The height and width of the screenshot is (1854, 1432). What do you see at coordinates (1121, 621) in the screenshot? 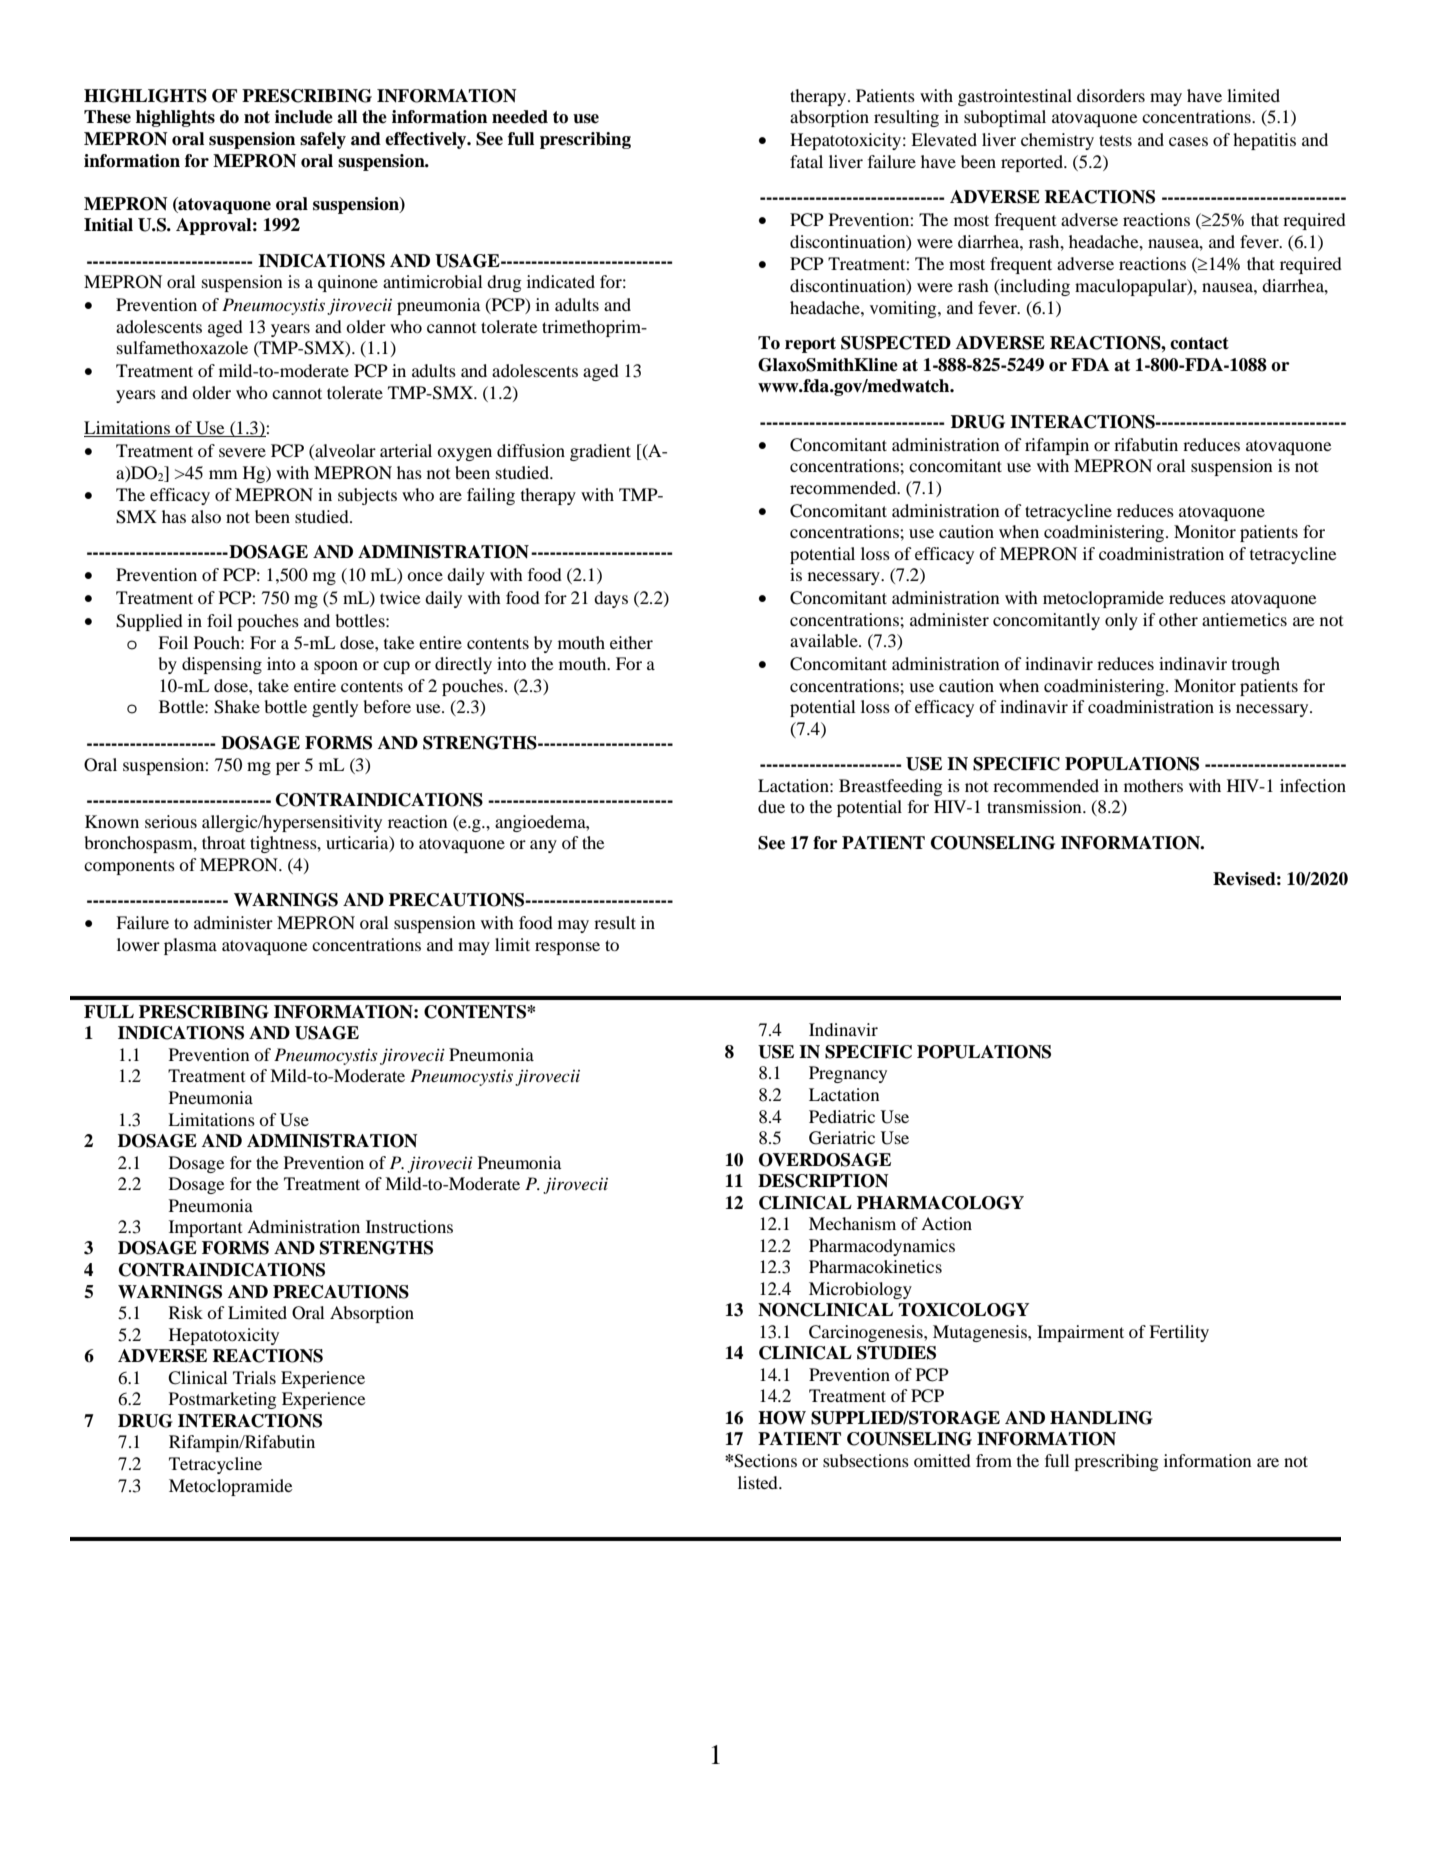
I see `only` at bounding box center [1121, 621].
